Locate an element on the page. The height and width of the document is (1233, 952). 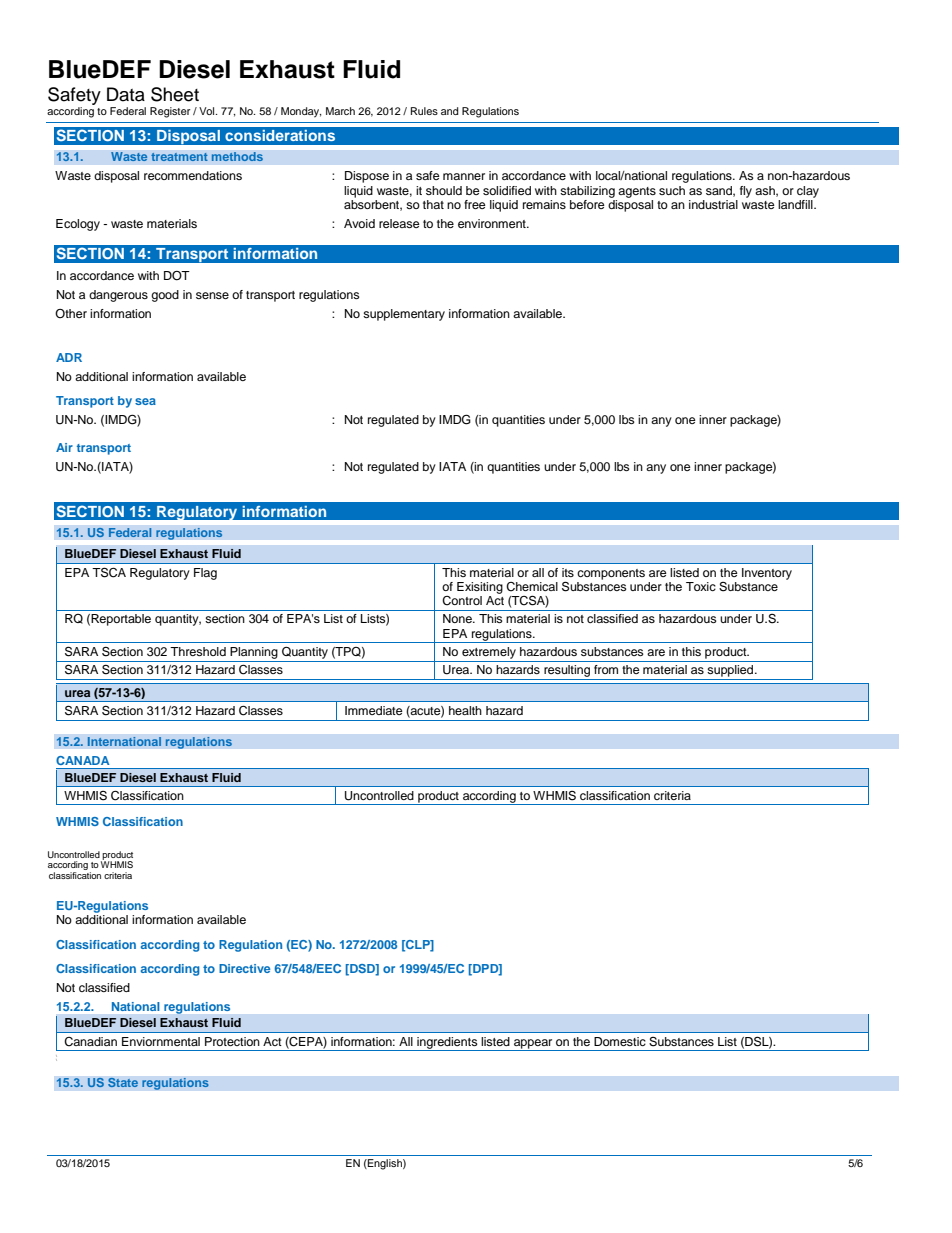
Domestic is located at coordinates (620, 1041).
